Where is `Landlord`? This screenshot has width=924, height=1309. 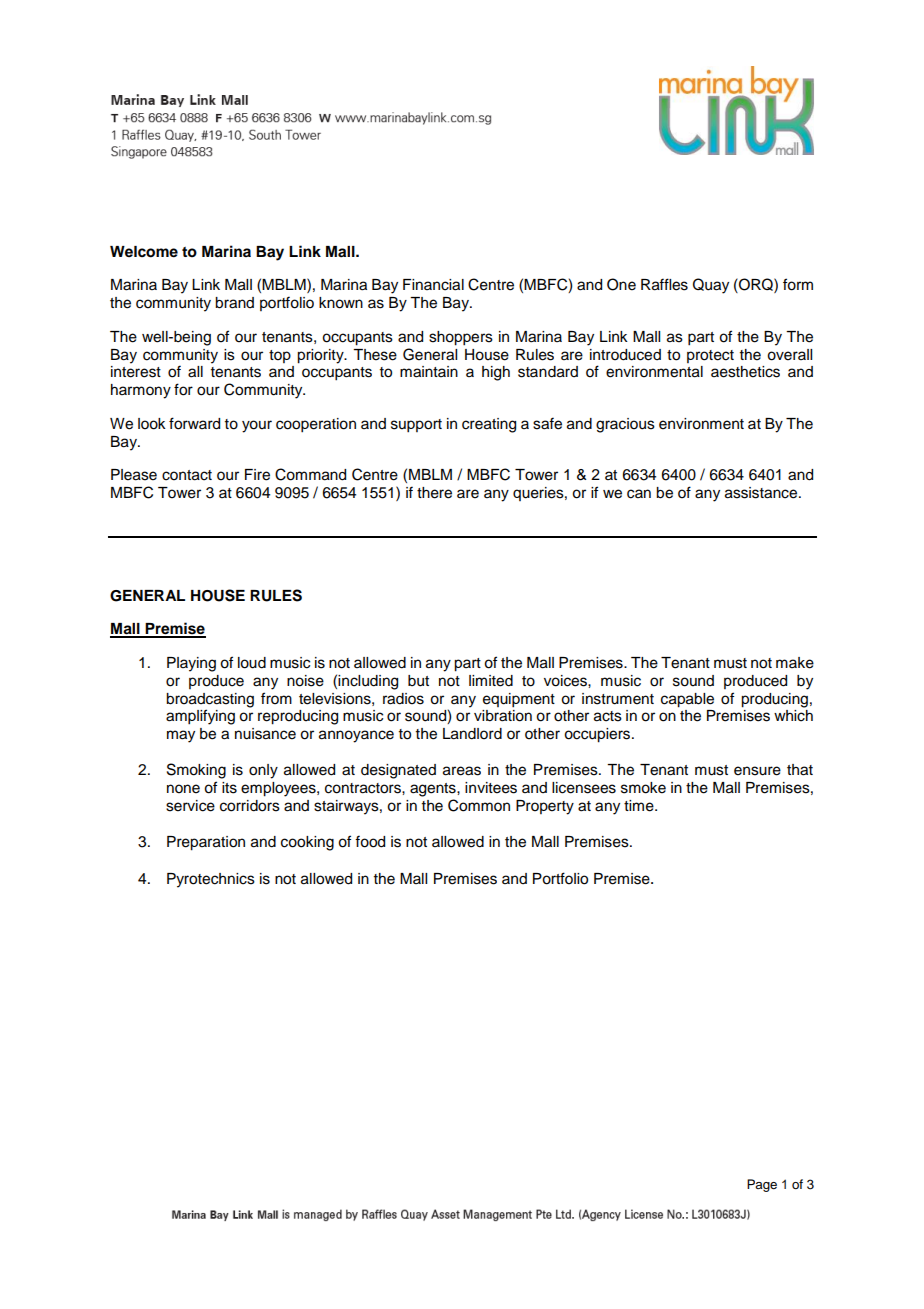
Landlord is located at coordinates (472, 734).
